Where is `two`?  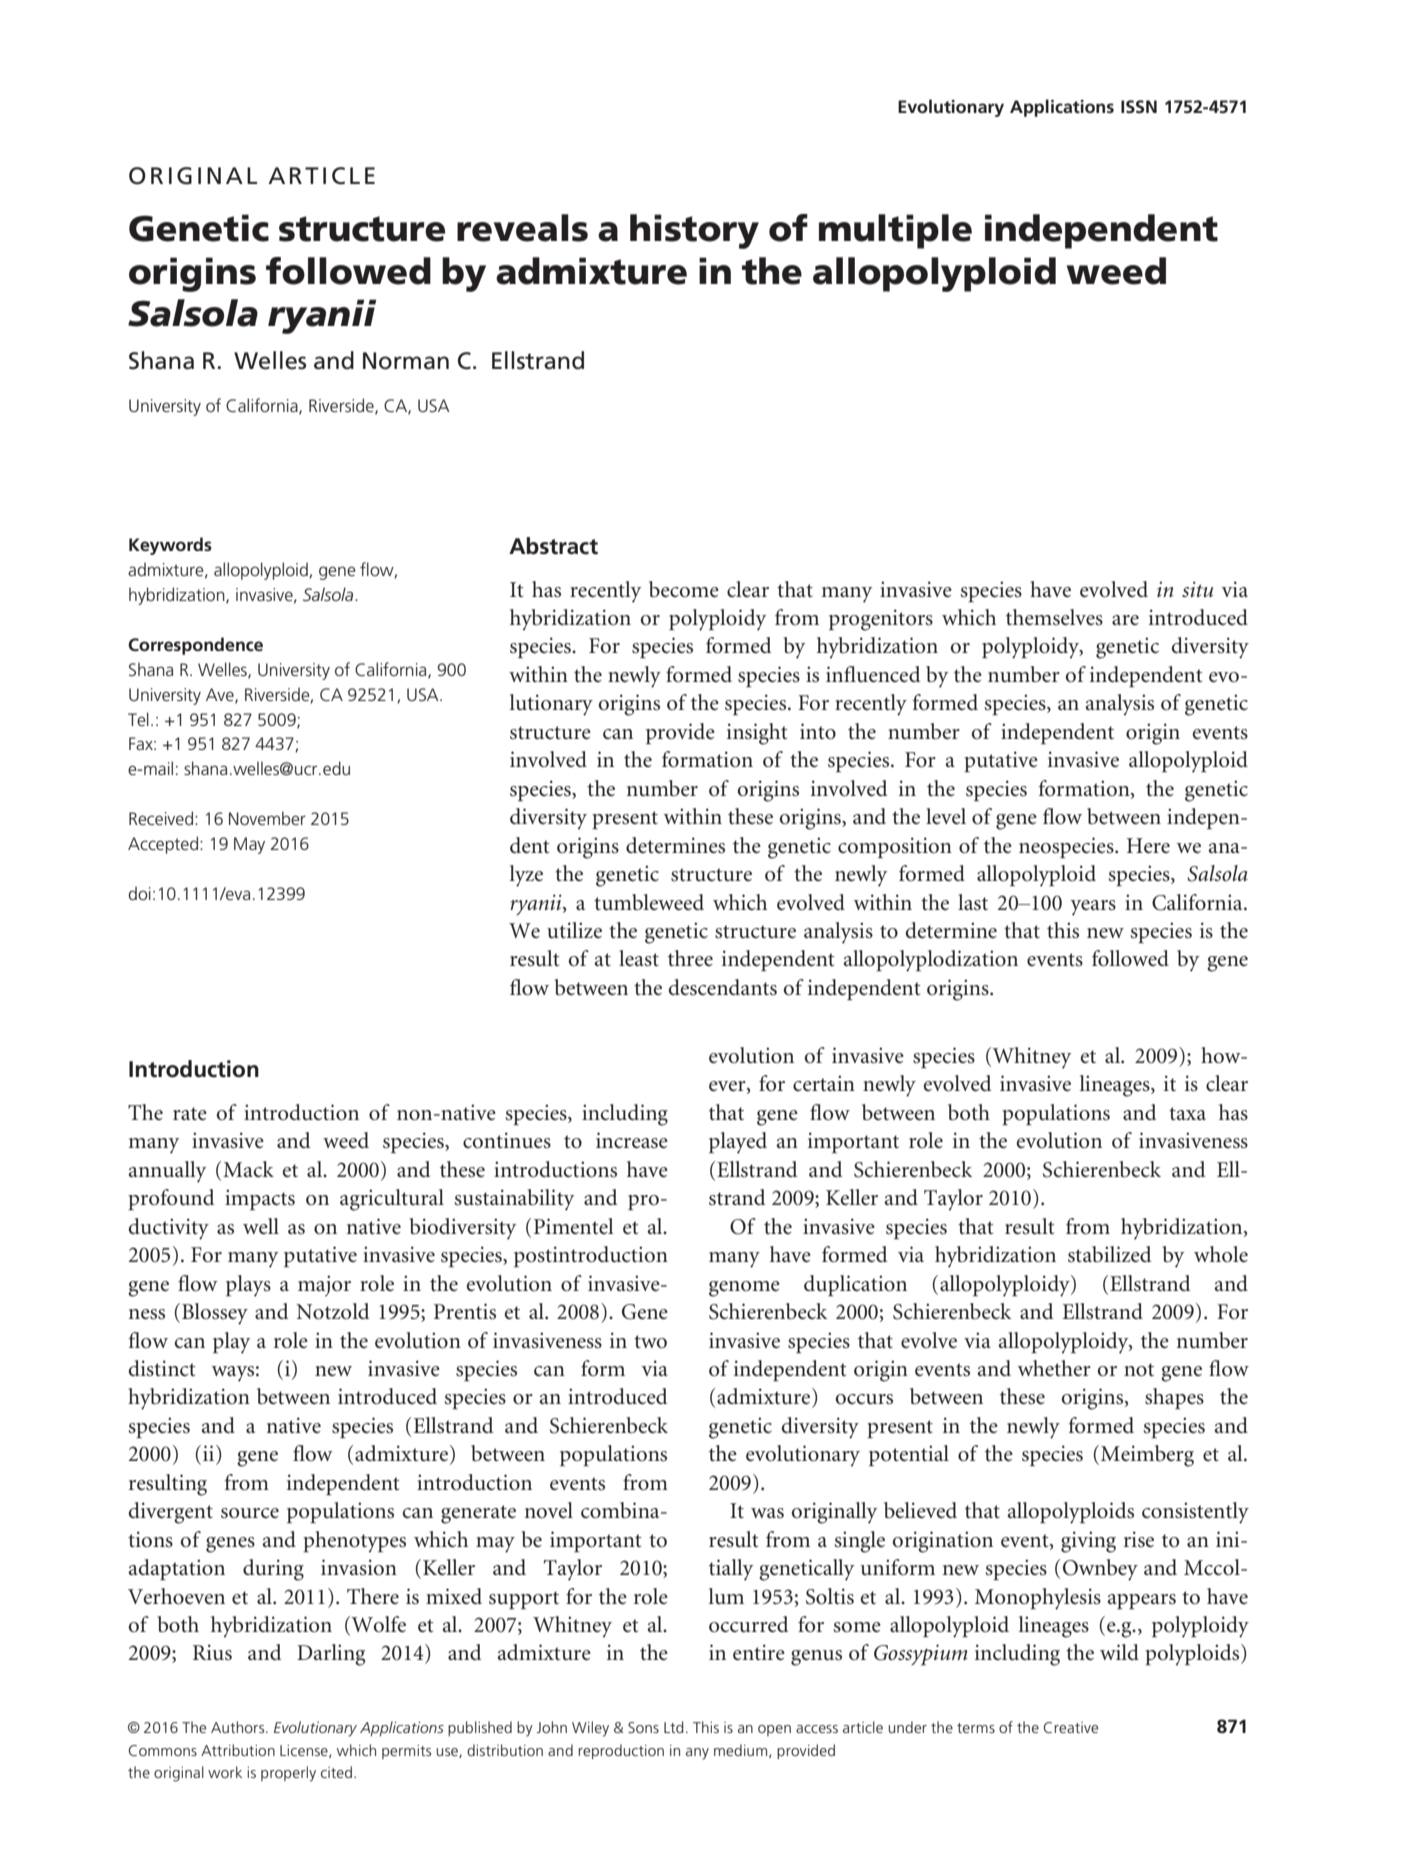 two is located at coordinates (650, 1342).
